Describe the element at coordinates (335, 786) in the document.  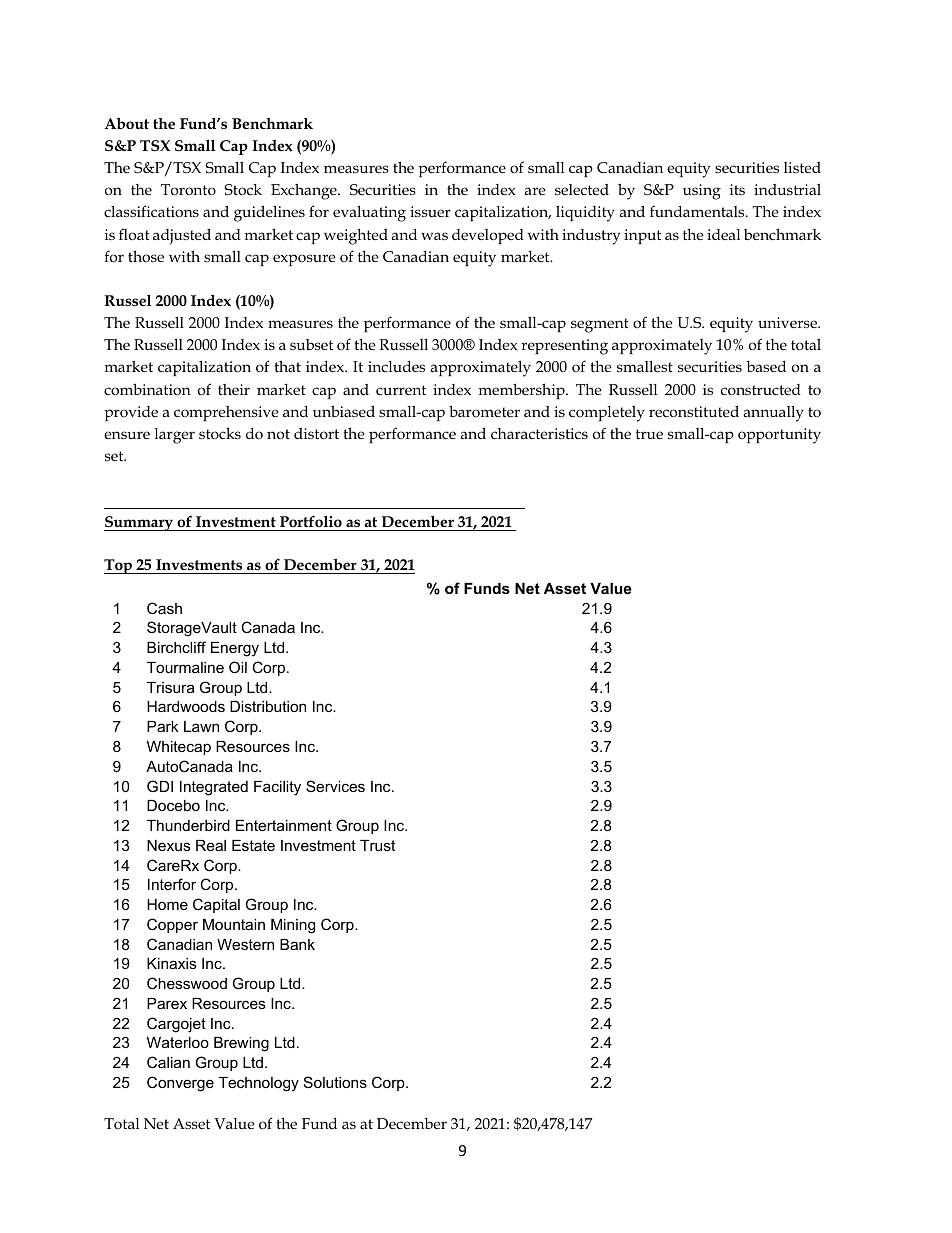
I see `Services` at that location.
